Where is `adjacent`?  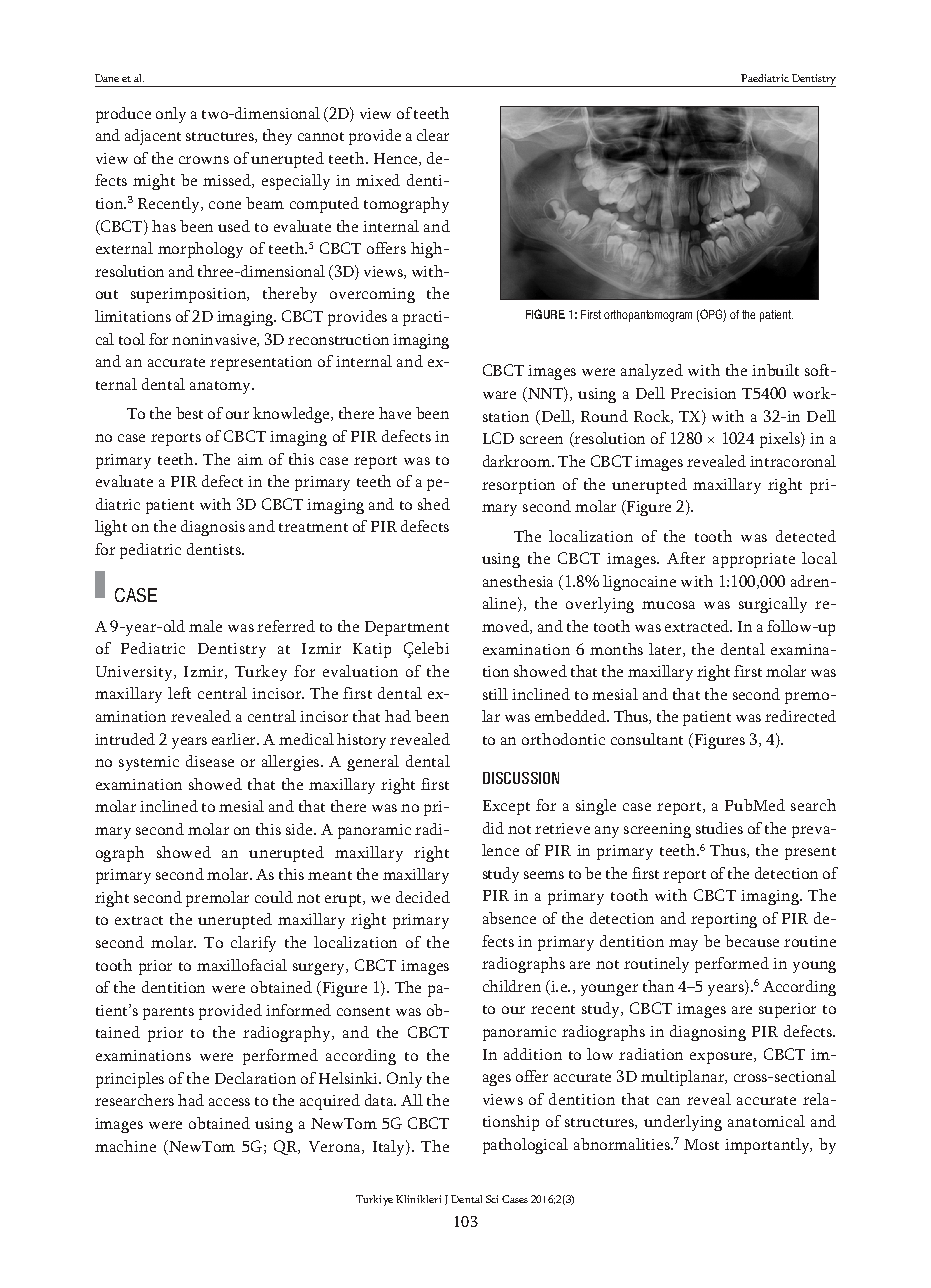
adjacent is located at coordinates (153, 137).
